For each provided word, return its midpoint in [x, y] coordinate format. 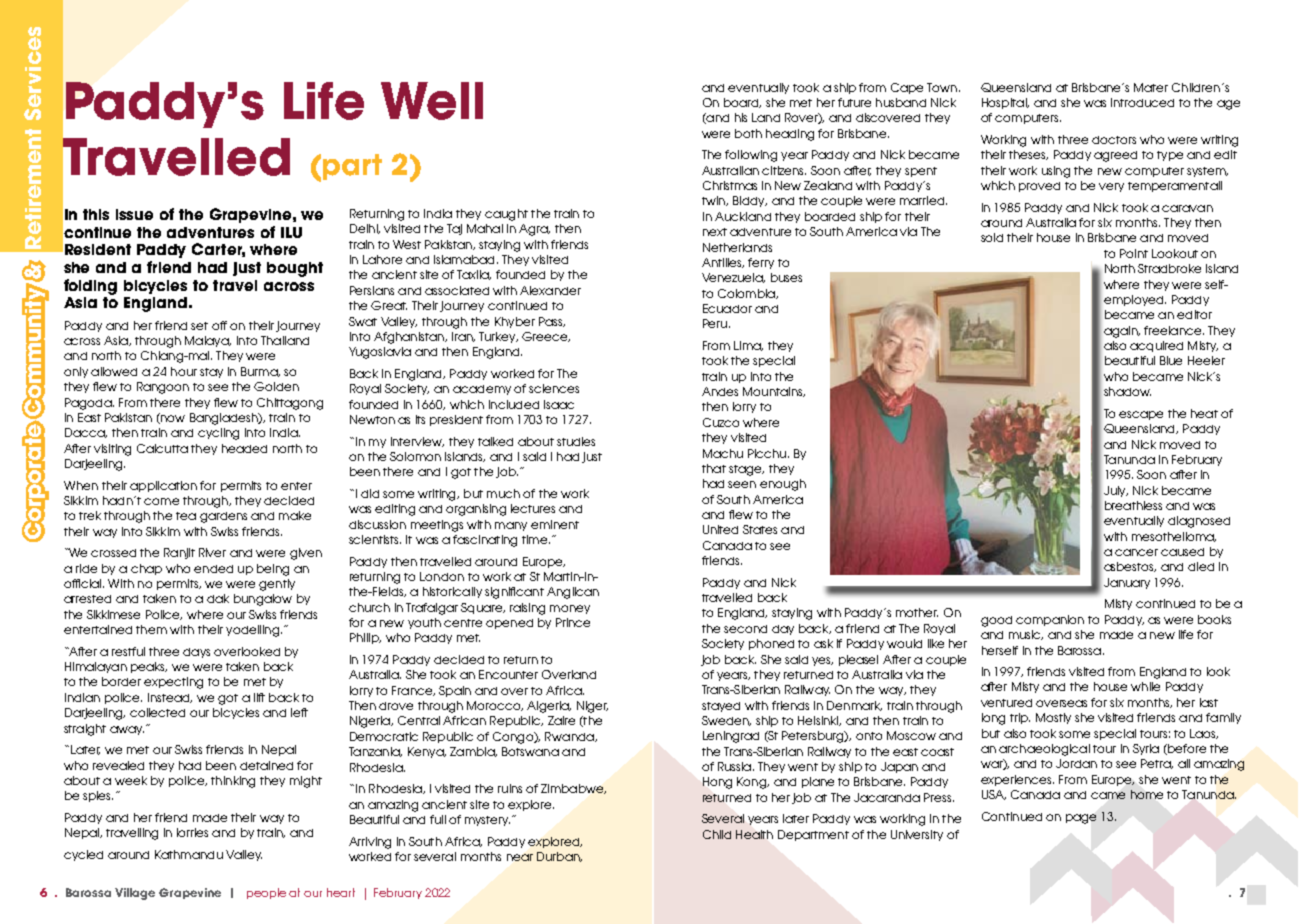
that [714, 468]
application [163, 486]
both [748, 133]
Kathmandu [189, 854]
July [1116, 491]
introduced [1142, 102]
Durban [559, 857]
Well [432, 101]
